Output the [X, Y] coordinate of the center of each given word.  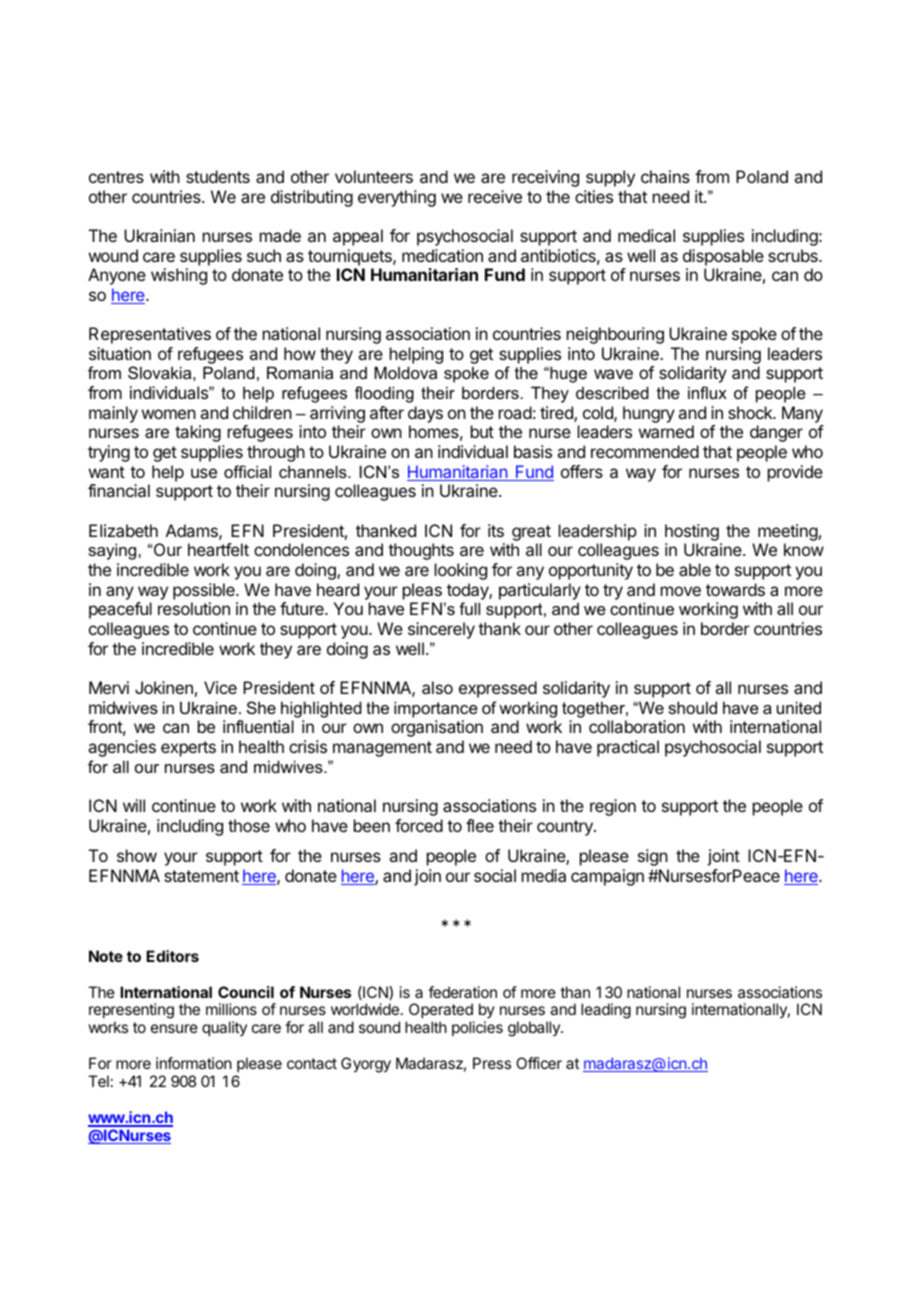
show [137, 855]
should [692, 707]
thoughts [421, 551]
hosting [692, 532]
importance [436, 709]
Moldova [405, 372]
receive [495, 196]
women [169, 414]
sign [653, 857]
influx [707, 392]
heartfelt [218, 549]
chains [665, 176]
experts [188, 749]
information [194, 1063]
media [544, 875]
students [218, 176]
